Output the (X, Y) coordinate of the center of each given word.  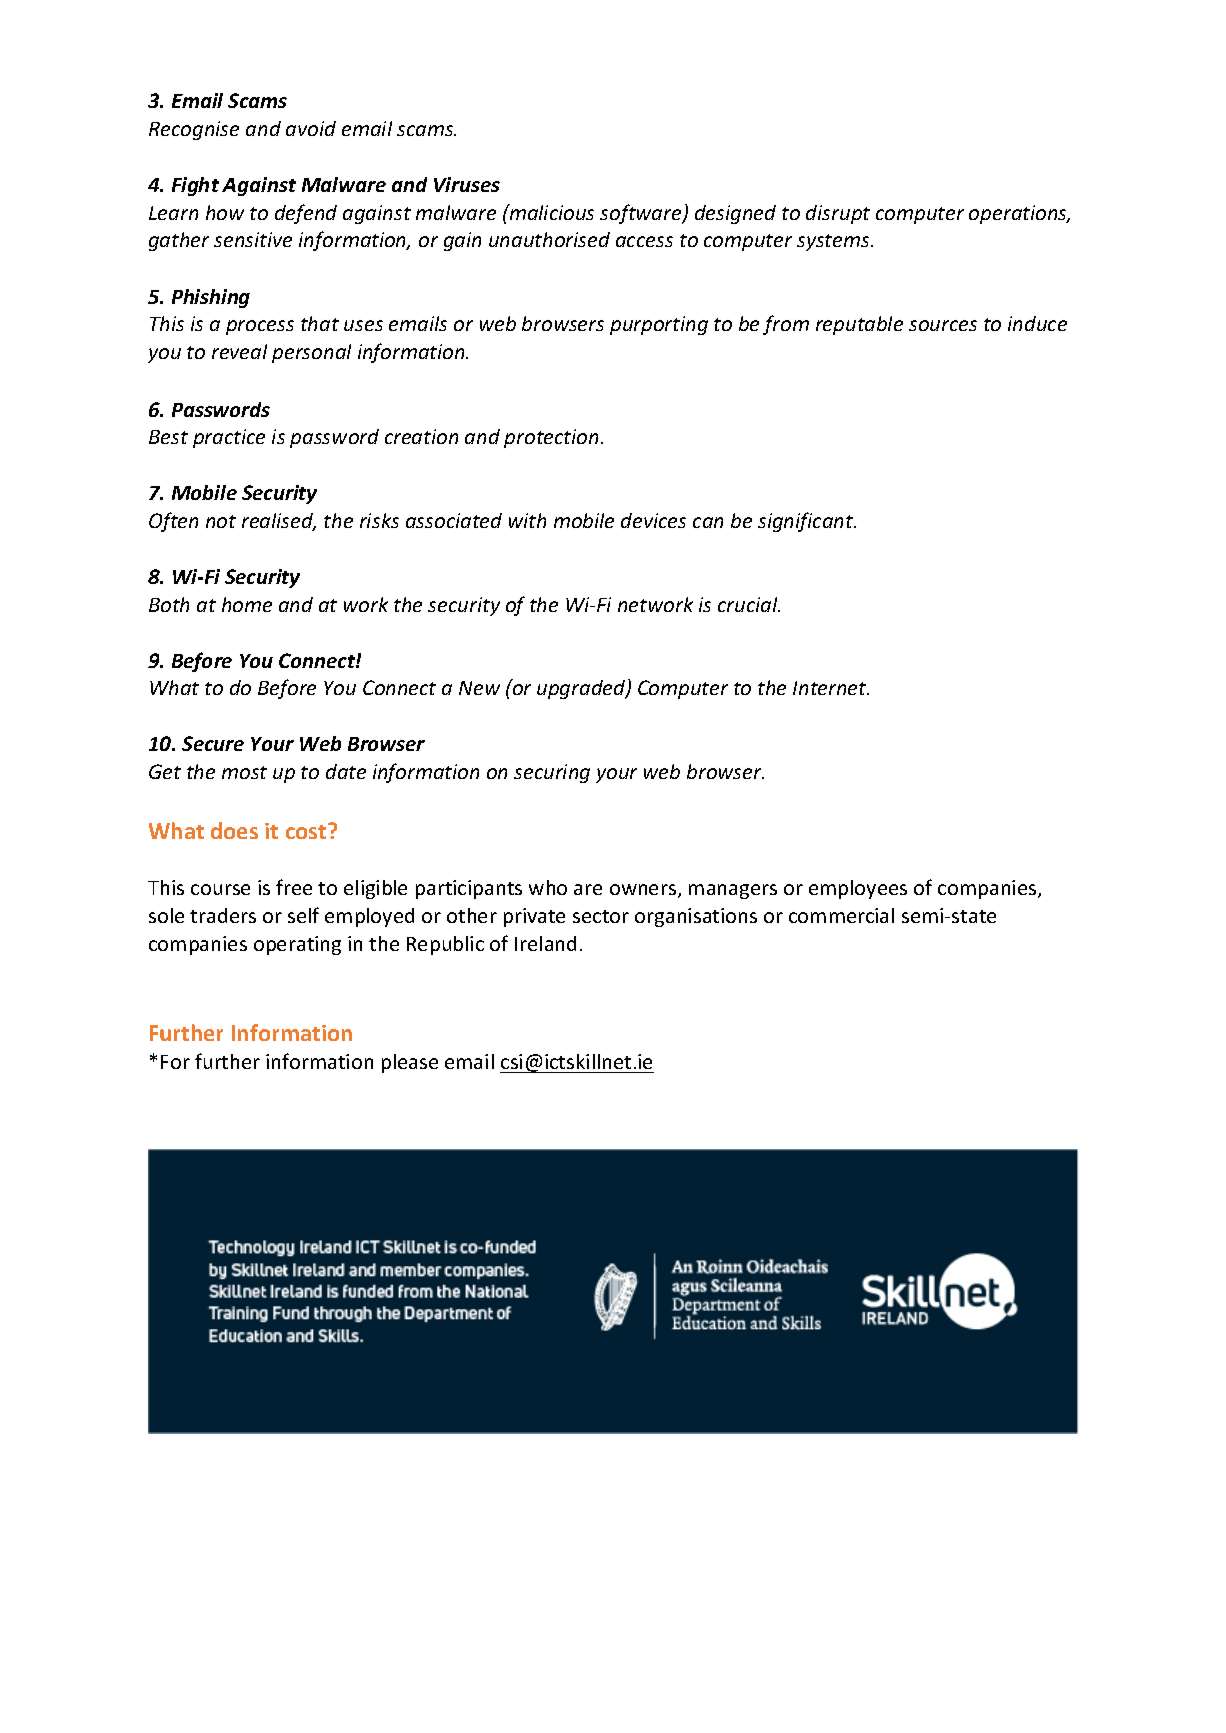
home (247, 604)
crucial (749, 604)
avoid (311, 128)
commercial (841, 915)
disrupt (838, 214)
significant (807, 522)
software (642, 214)
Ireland (545, 943)
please (410, 1063)
